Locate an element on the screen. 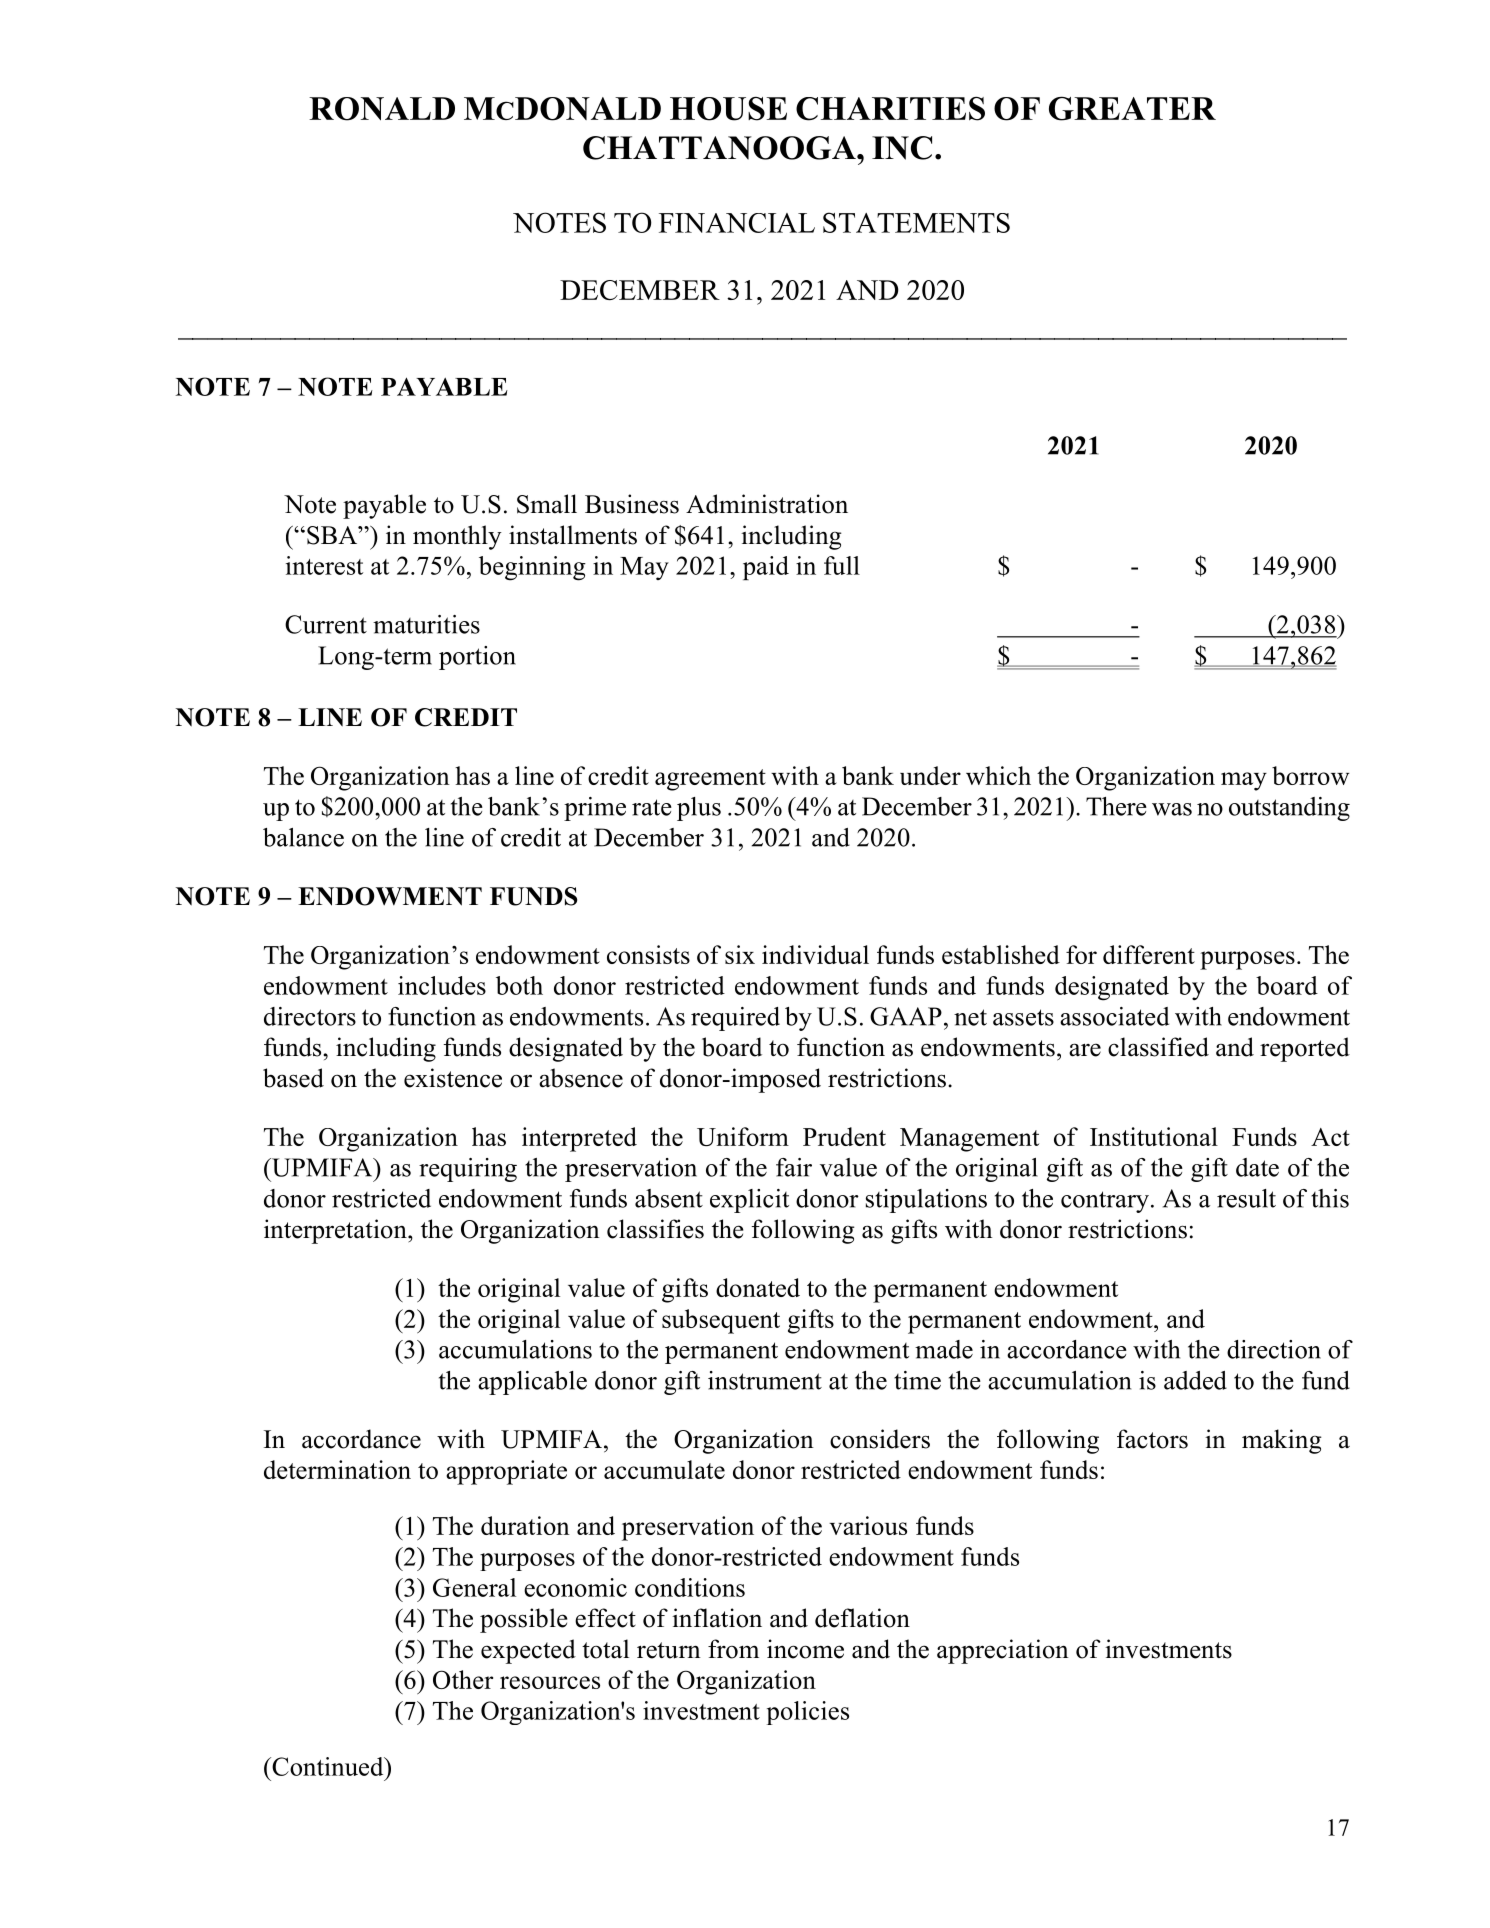 This screenshot has height=1928, width=1490. policies is located at coordinates (808, 1713).
